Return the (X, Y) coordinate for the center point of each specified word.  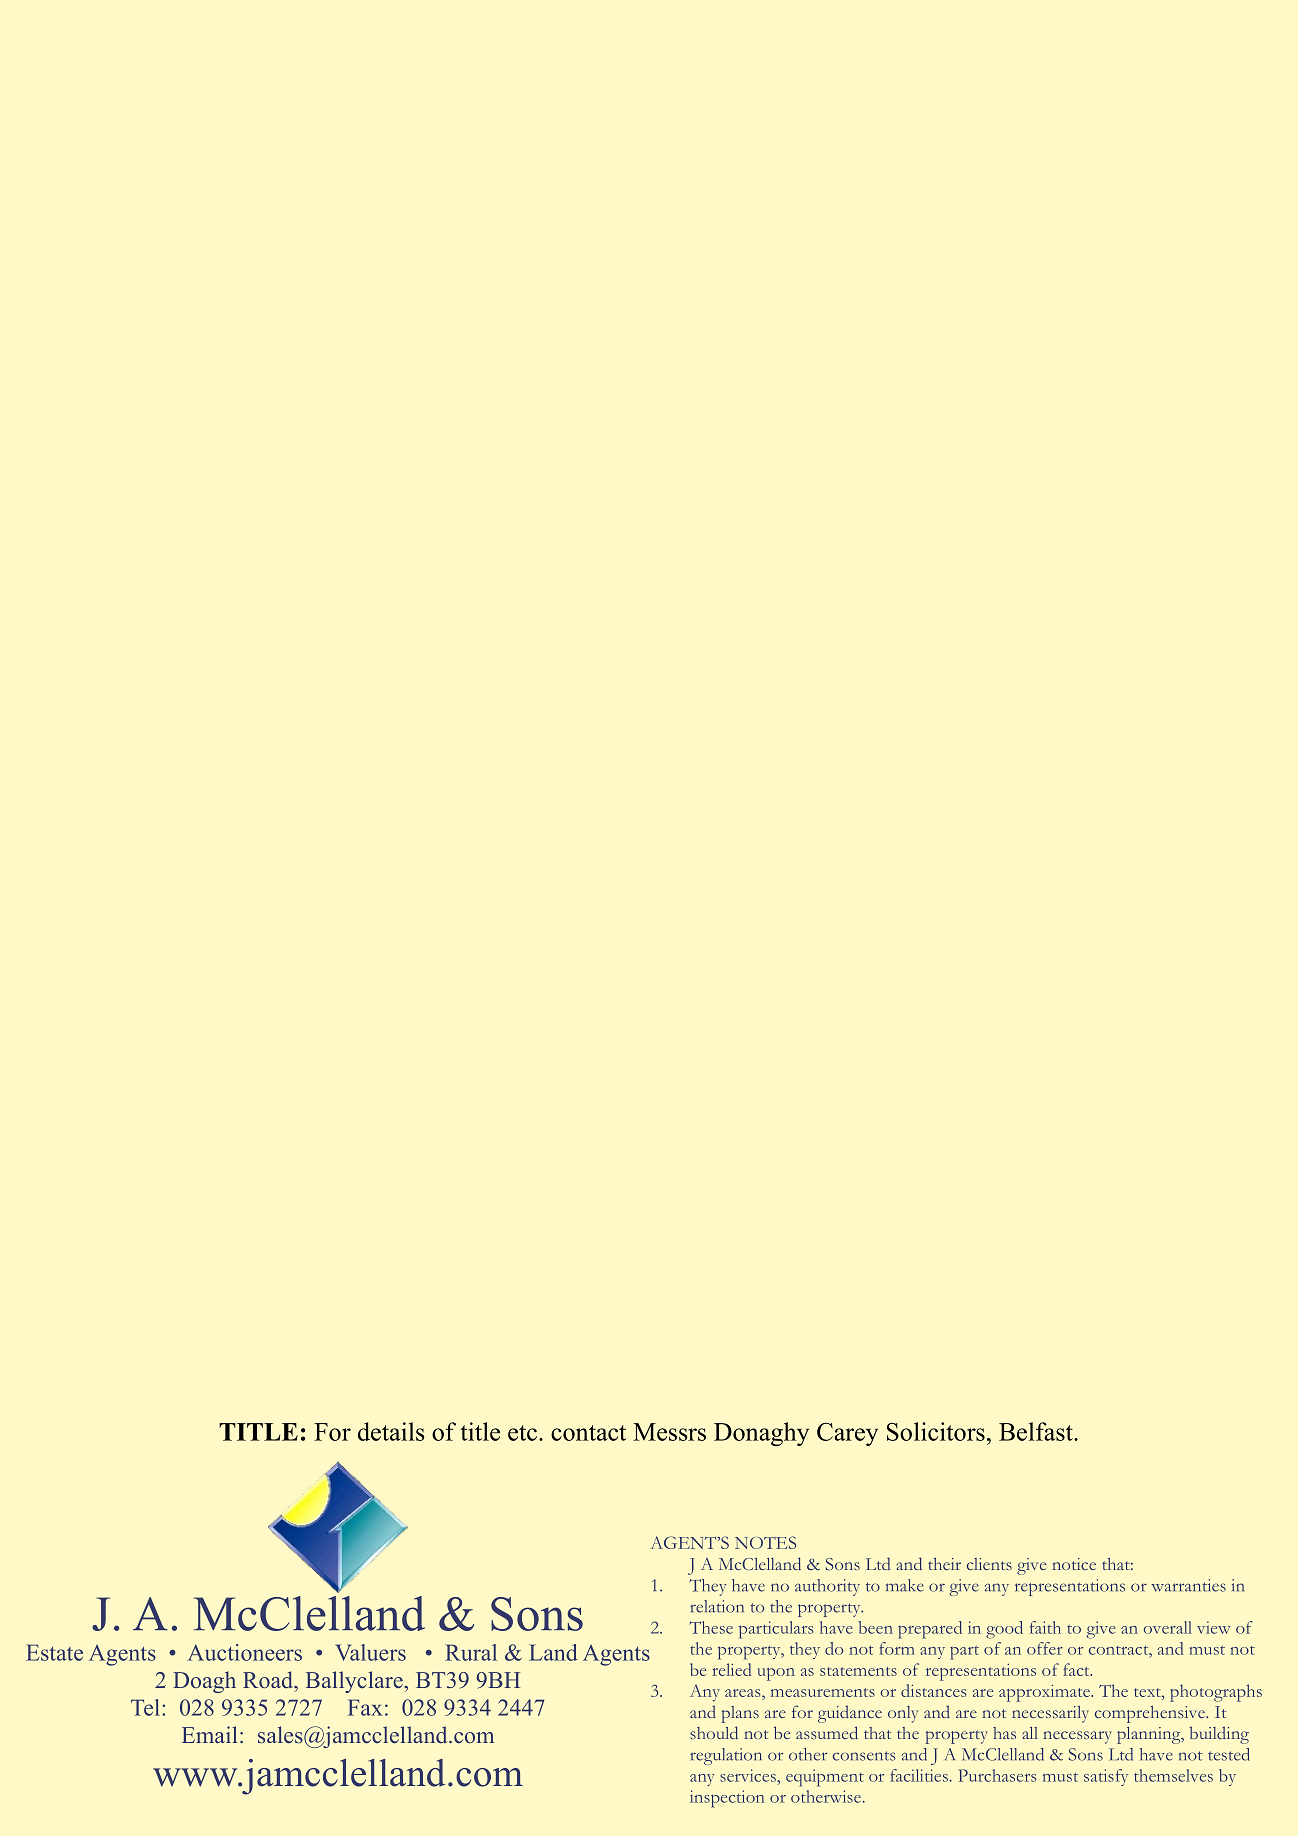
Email (209, 1734)
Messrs (669, 1432)
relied (732, 1669)
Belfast (1037, 1431)
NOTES (765, 1542)
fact (1077, 1669)
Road (269, 1680)
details (391, 1431)
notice (1074, 1564)
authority (827, 1587)
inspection (727, 1799)
